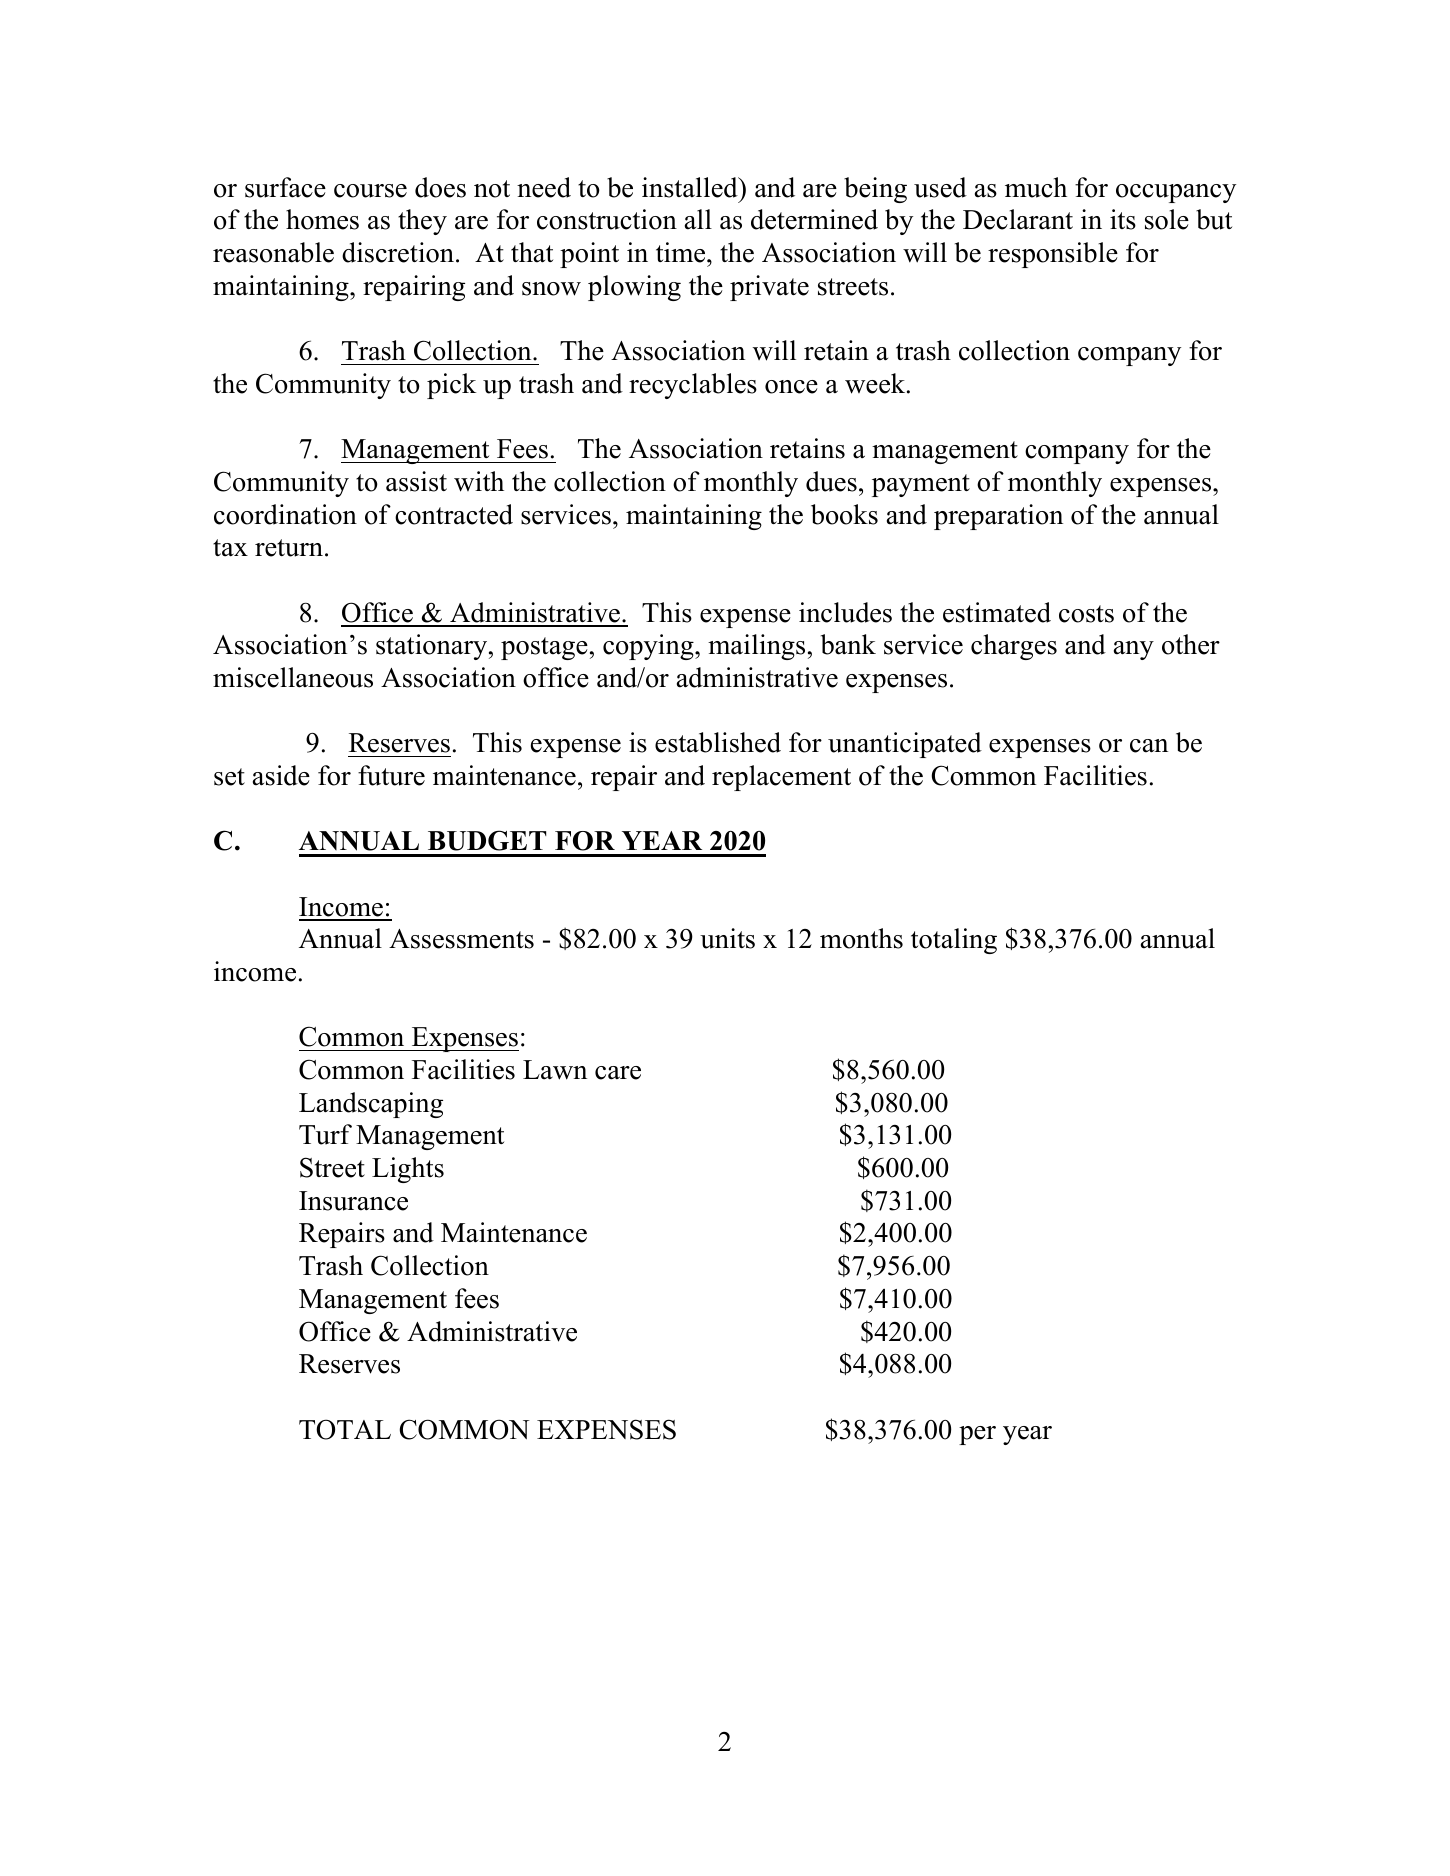 Image resolution: width=1450 pixels, height=1876 pixels. What do you see at coordinates (555, 1070) in the image?
I see `Lawn` at bounding box center [555, 1070].
